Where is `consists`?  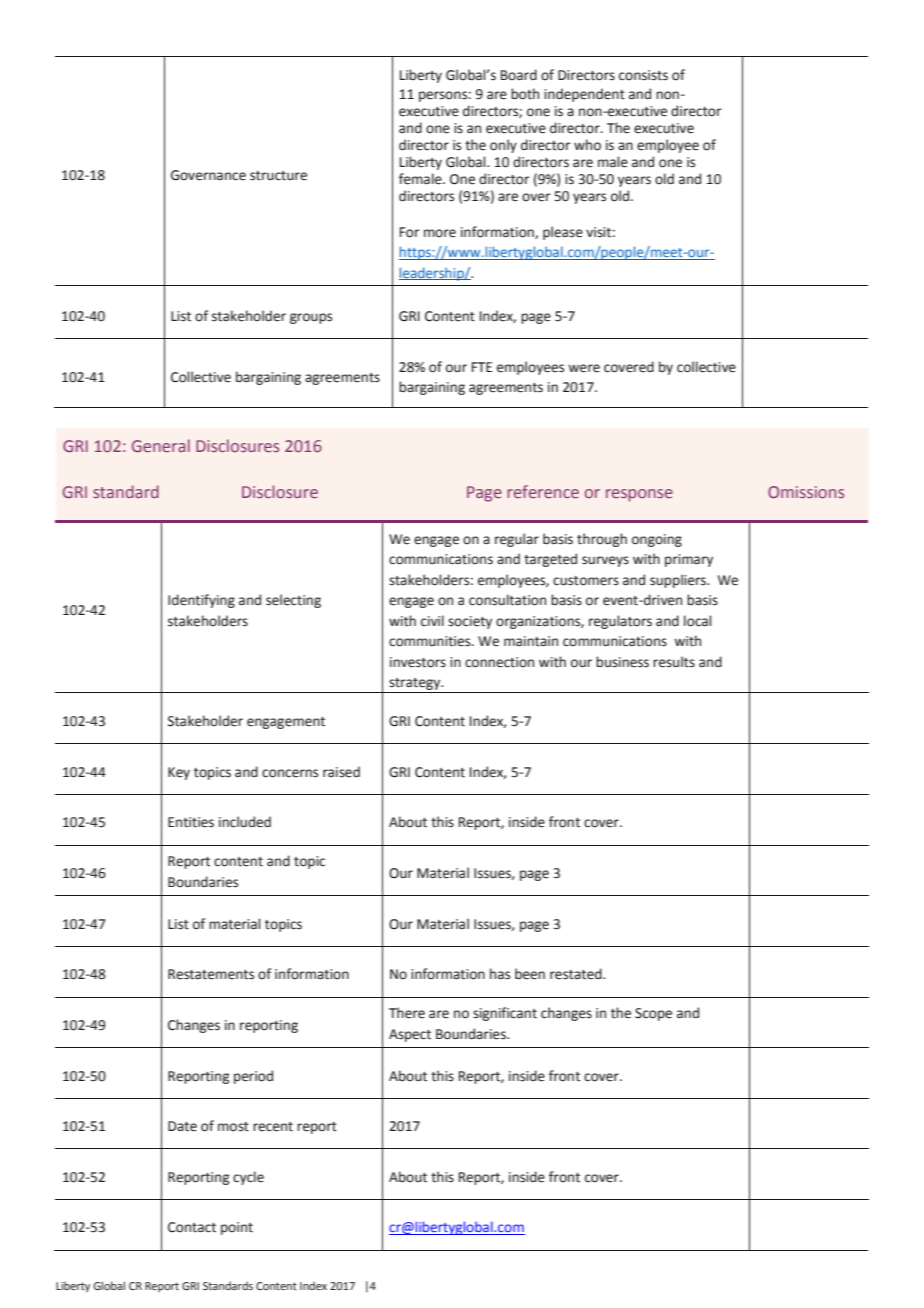 consists is located at coordinates (643, 75).
